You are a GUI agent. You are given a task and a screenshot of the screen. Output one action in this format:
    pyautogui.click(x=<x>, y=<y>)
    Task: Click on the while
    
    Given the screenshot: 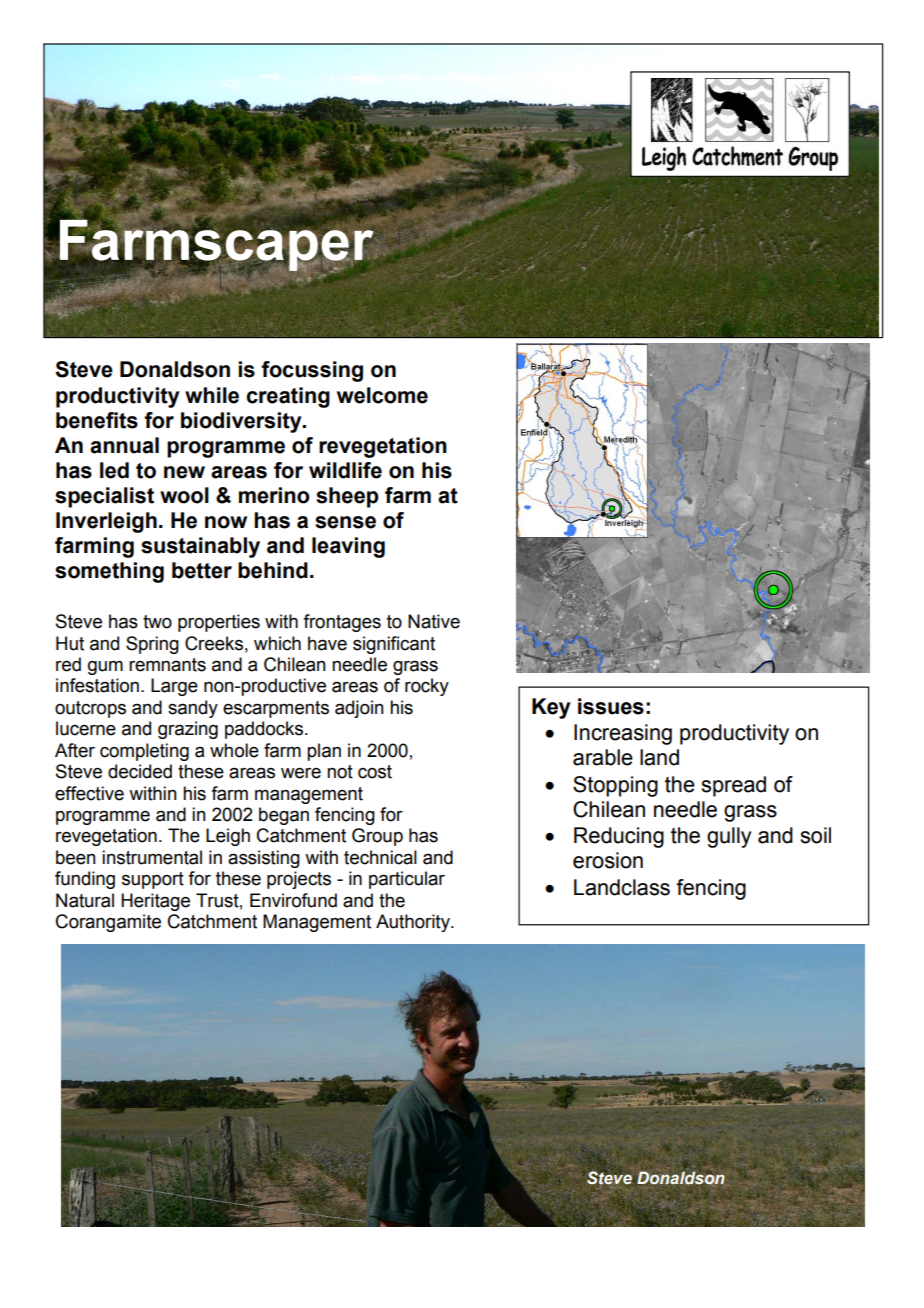 What is the action you would take?
    pyautogui.click(x=212, y=395)
